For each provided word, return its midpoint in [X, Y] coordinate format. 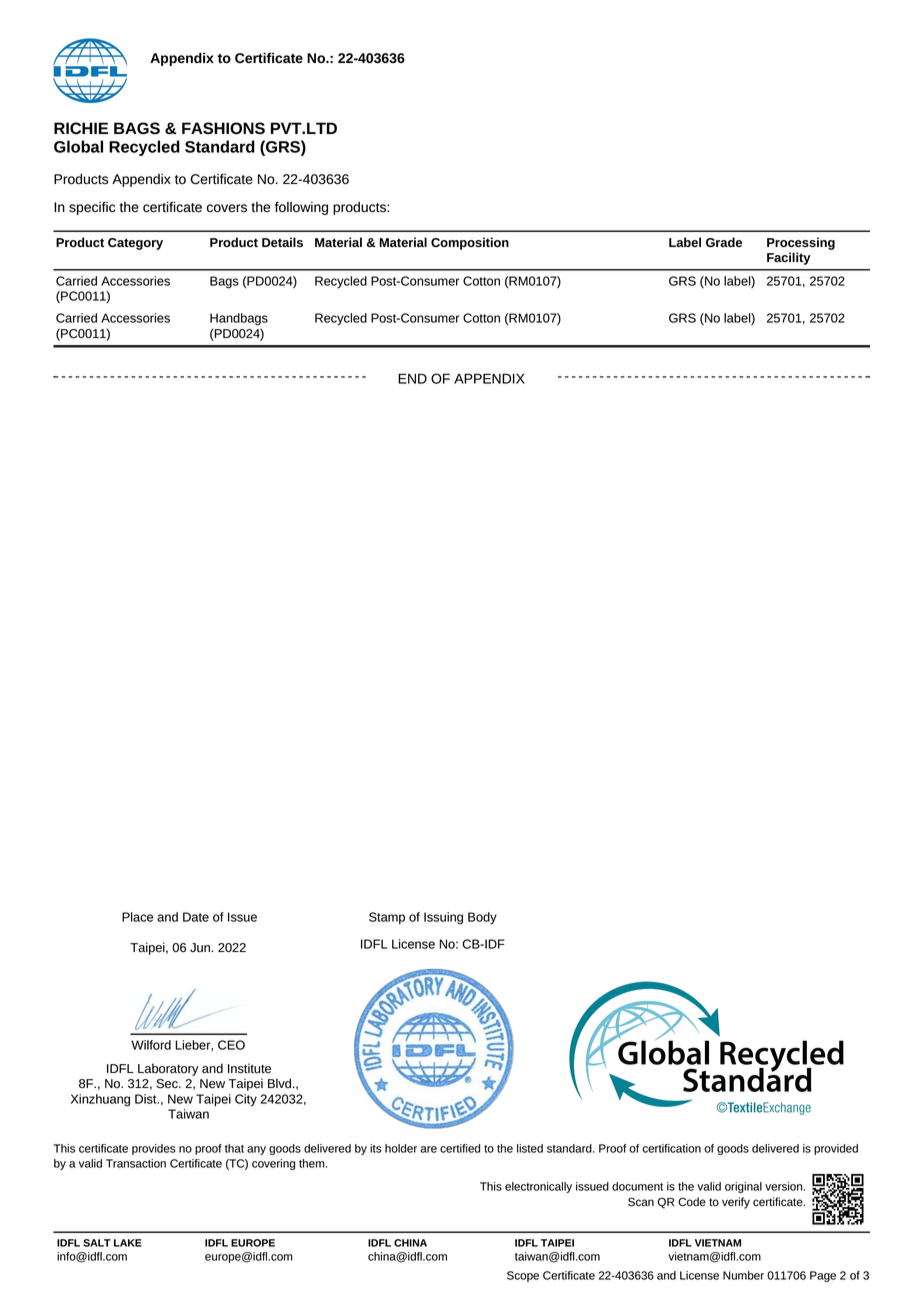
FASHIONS [223, 128]
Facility [789, 258]
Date [196, 917]
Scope [523, 1276]
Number [743, 1275]
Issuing [443, 918]
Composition [470, 243]
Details [282, 242]
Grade [724, 242]
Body [482, 918]
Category [135, 244]
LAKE [128, 1243]
